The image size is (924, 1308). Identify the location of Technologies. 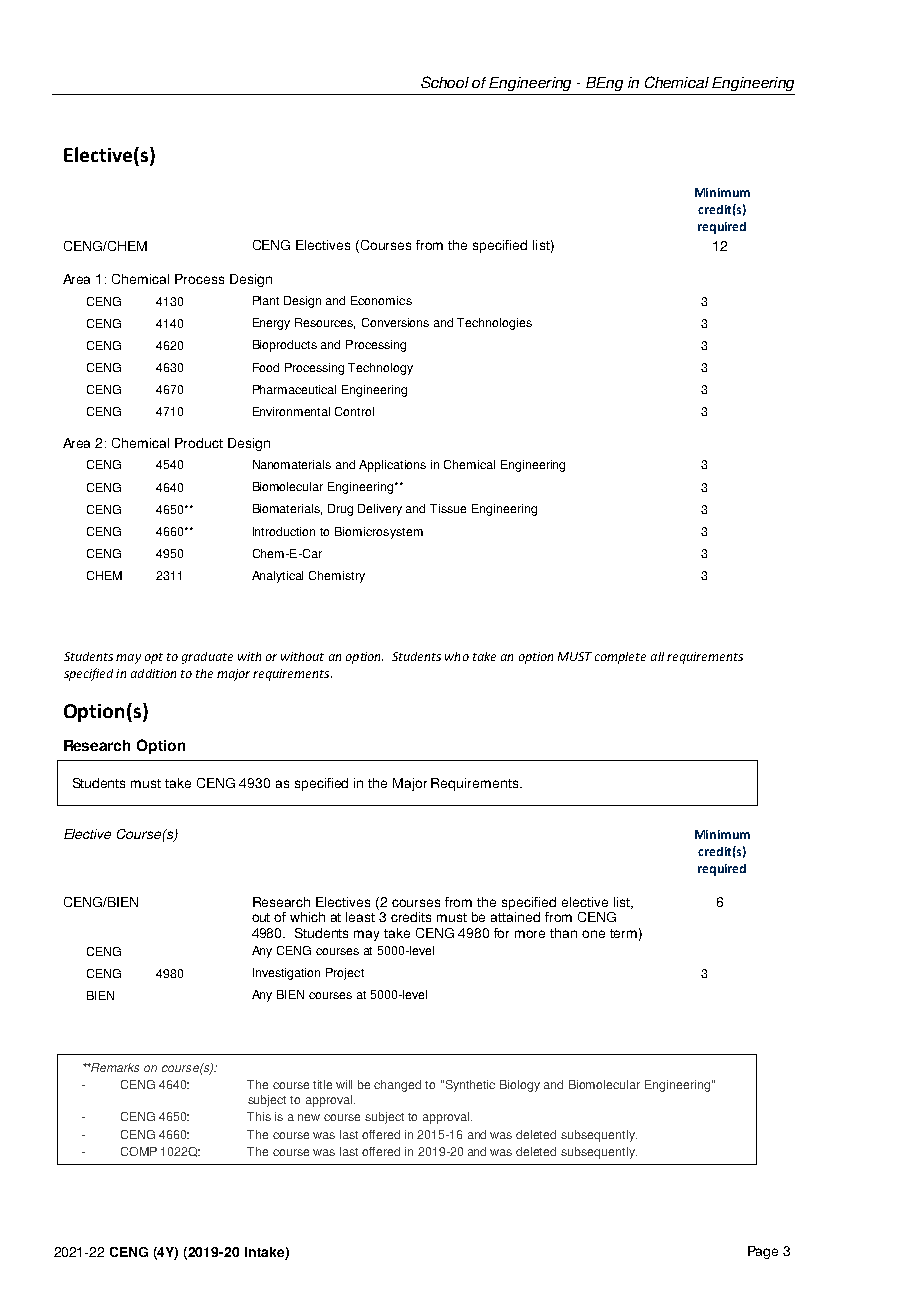
(494, 324).
